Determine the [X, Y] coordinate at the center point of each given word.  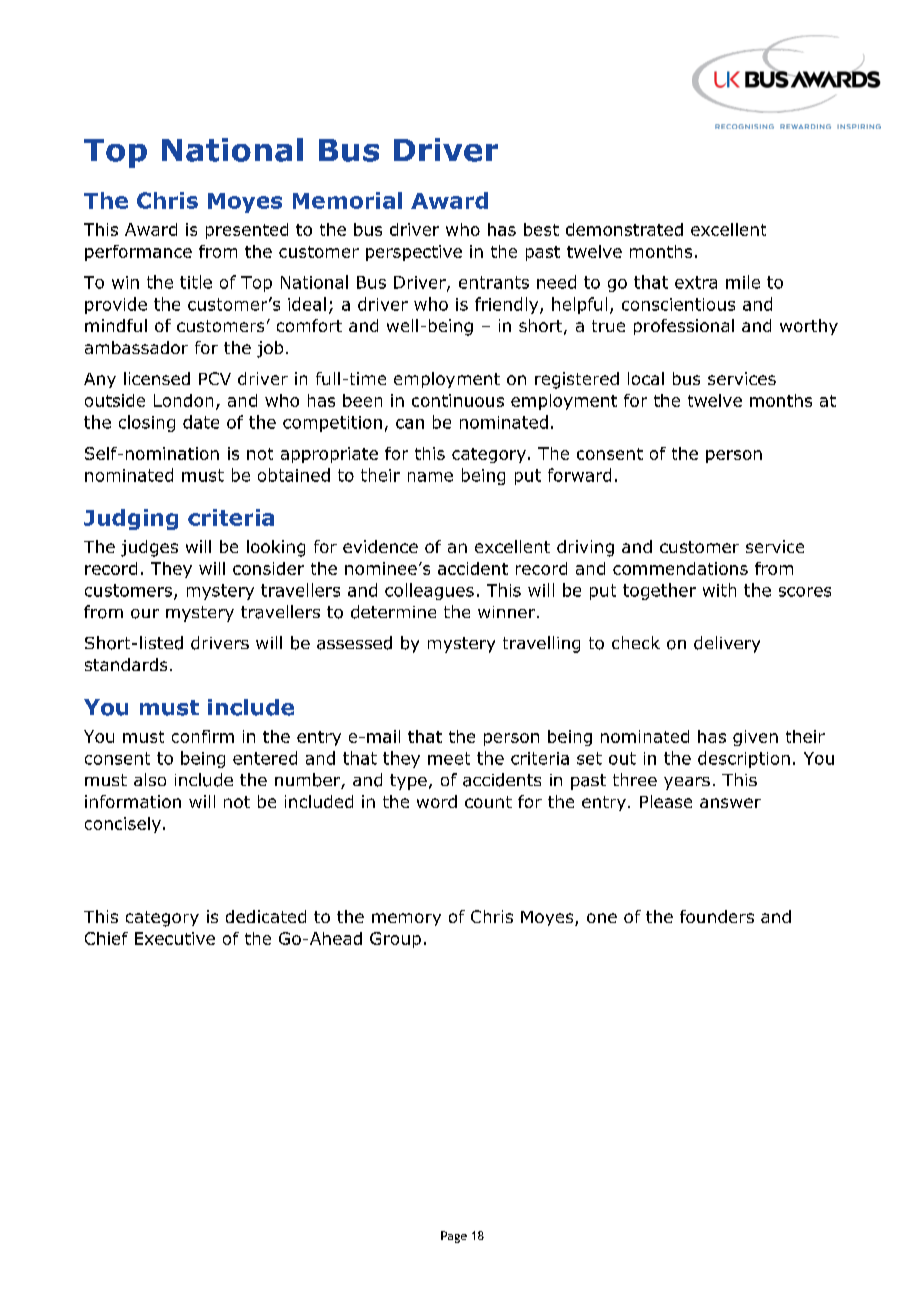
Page [454, 1237]
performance [138, 253]
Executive [175, 938]
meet [449, 758]
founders [717, 916]
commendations [680, 568]
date [201, 422]
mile [743, 282]
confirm [203, 736]
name [430, 477]
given [755, 738]
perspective [414, 253]
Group [395, 940]
